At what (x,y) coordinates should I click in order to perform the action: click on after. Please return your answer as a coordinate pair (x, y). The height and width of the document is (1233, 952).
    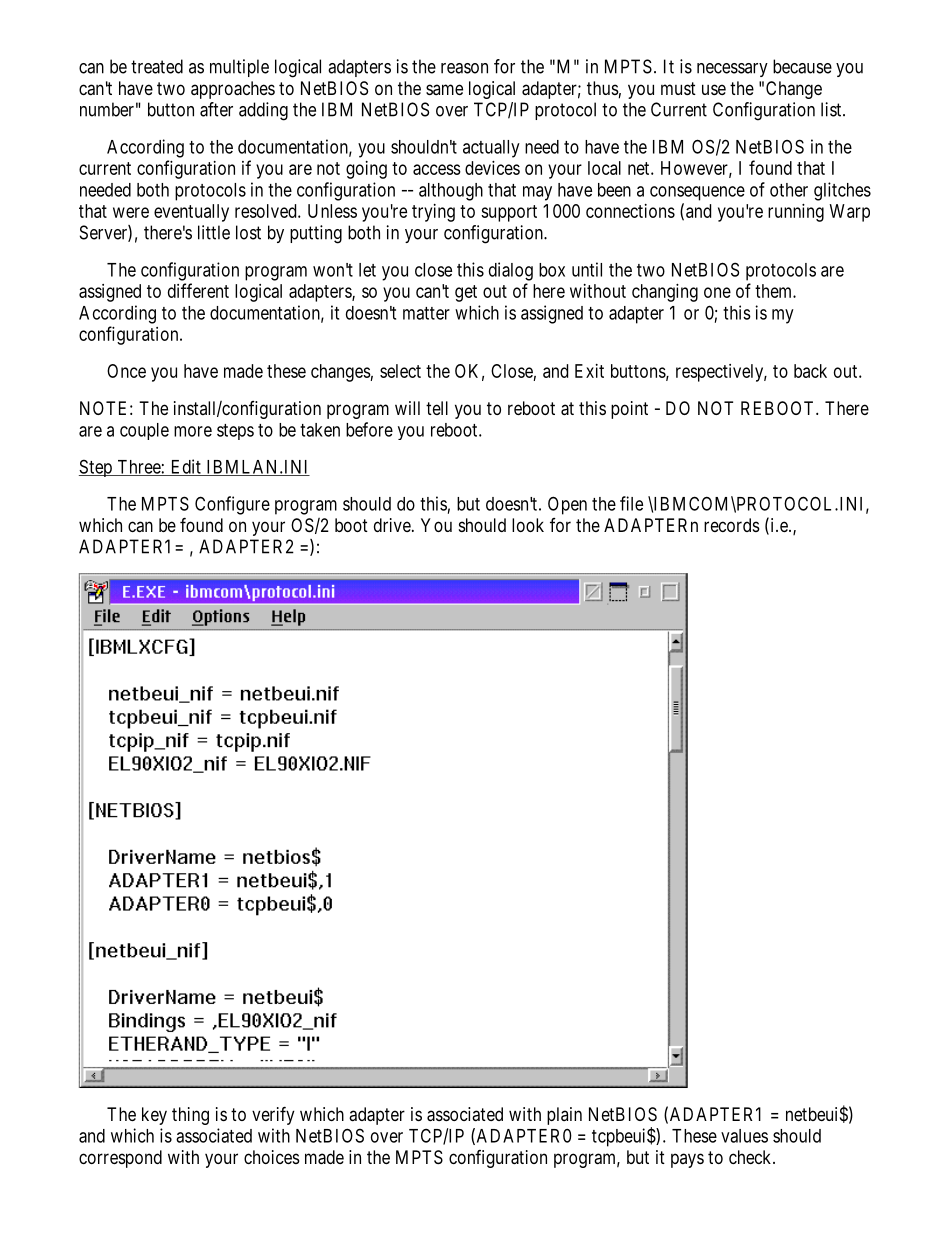
    Looking at the image, I should click on (216, 109).
